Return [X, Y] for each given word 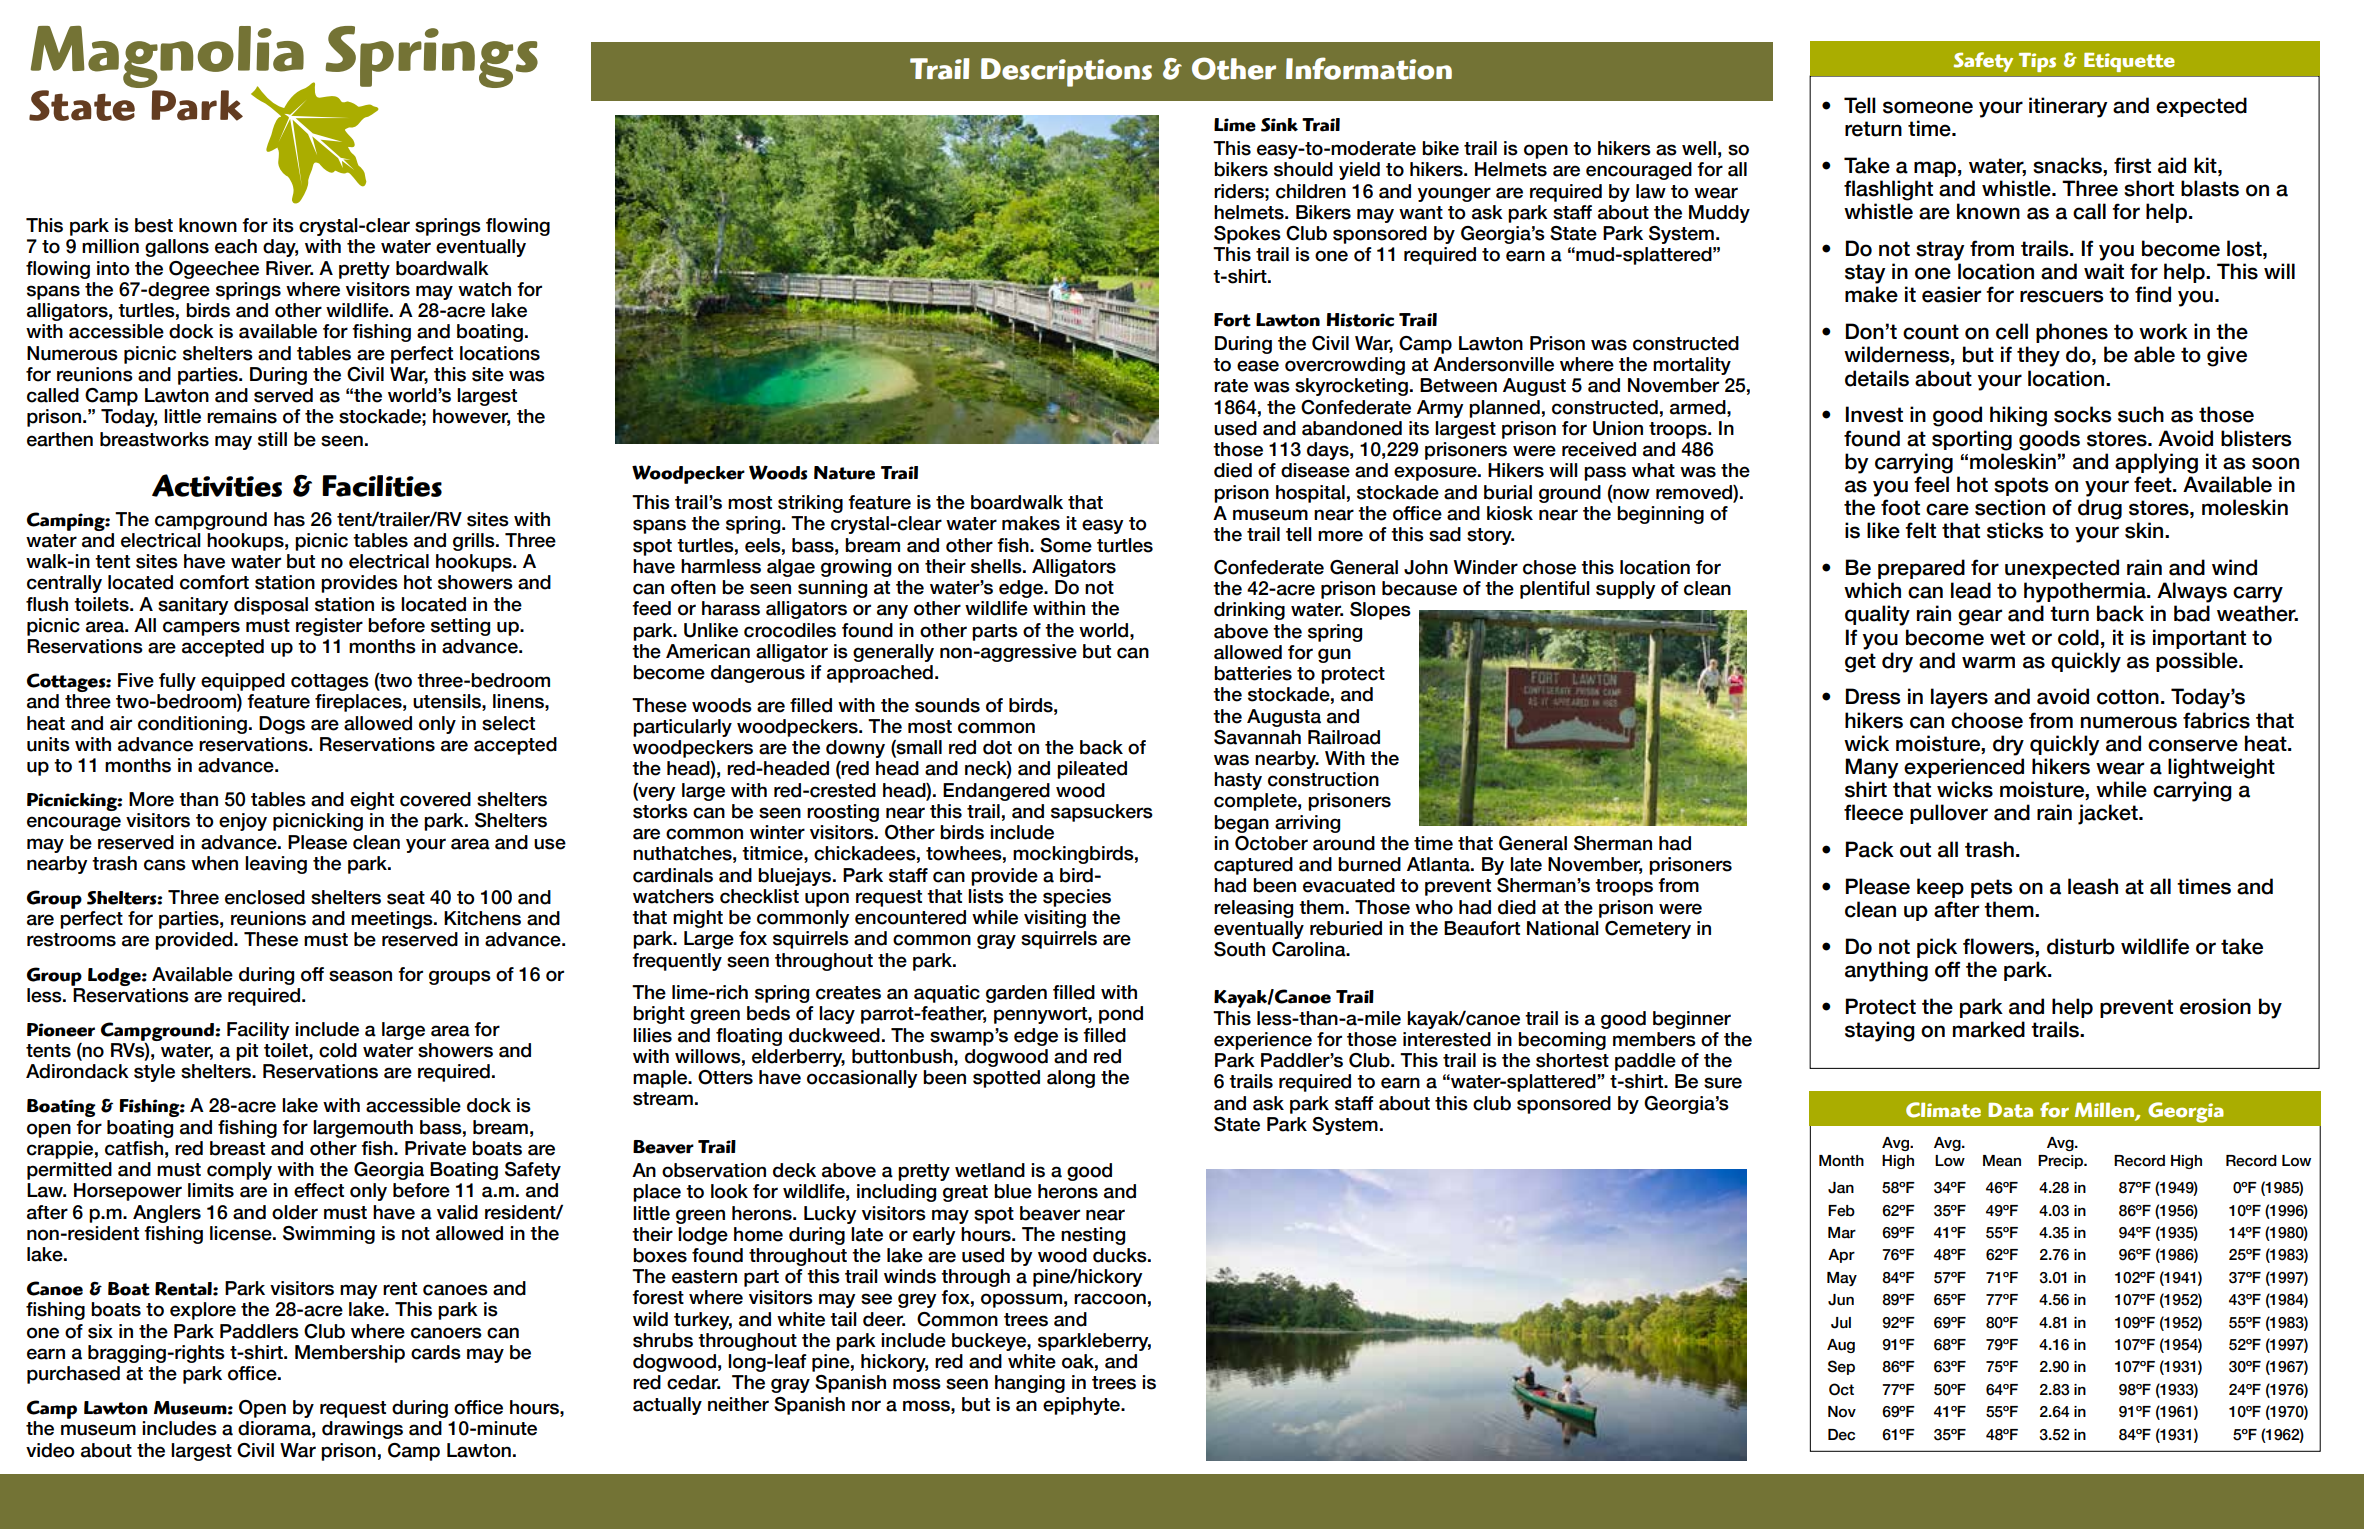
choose [1987, 720]
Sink [1279, 125]
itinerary [2068, 107]
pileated [1092, 770]
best [154, 225]
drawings [362, 1430]
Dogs [282, 725]
